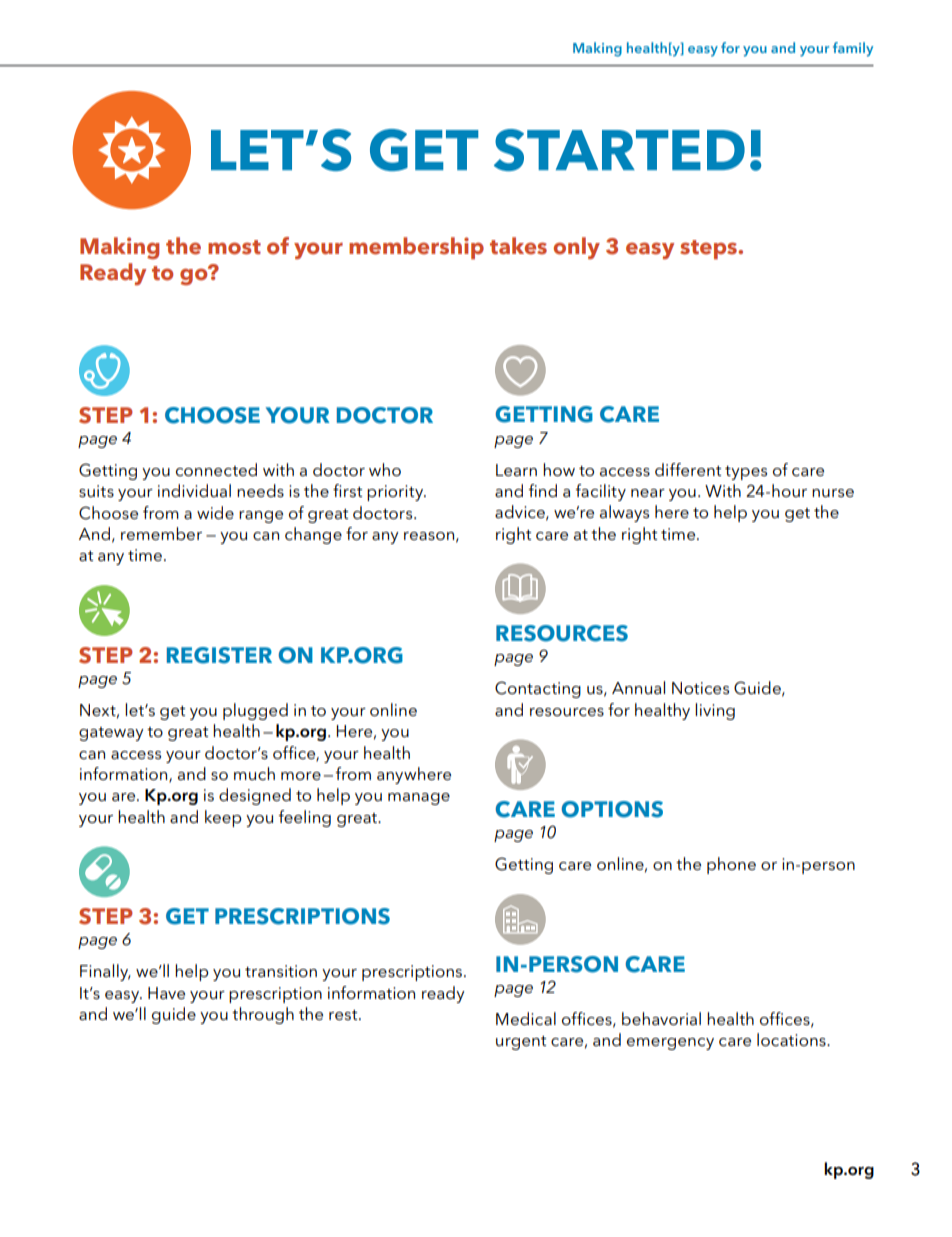 Image resolution: width=952 pixels, height=1237 pixels. What do you see at coordinates (234, 247) in the document?
I see `most` at bounding box center [234, 247].
